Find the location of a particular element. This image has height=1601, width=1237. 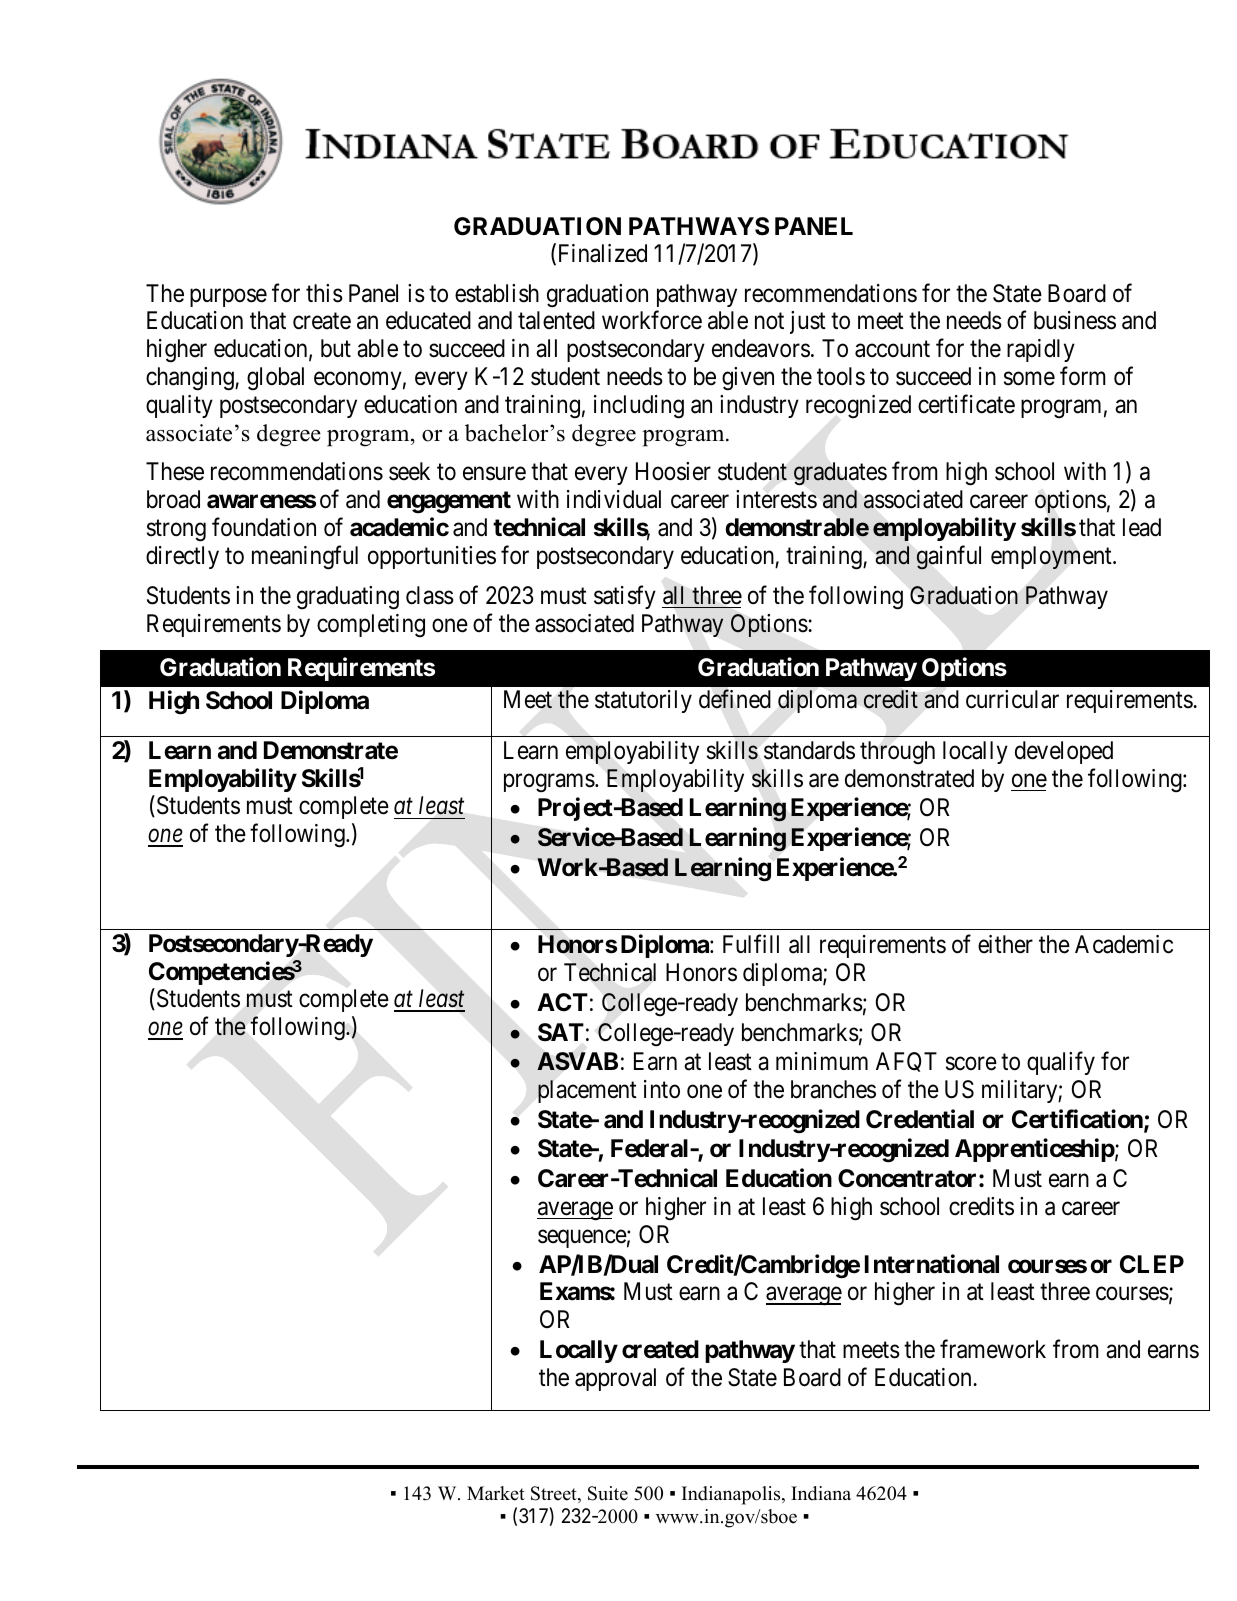

employment is located at coordinates (1052, 557).
